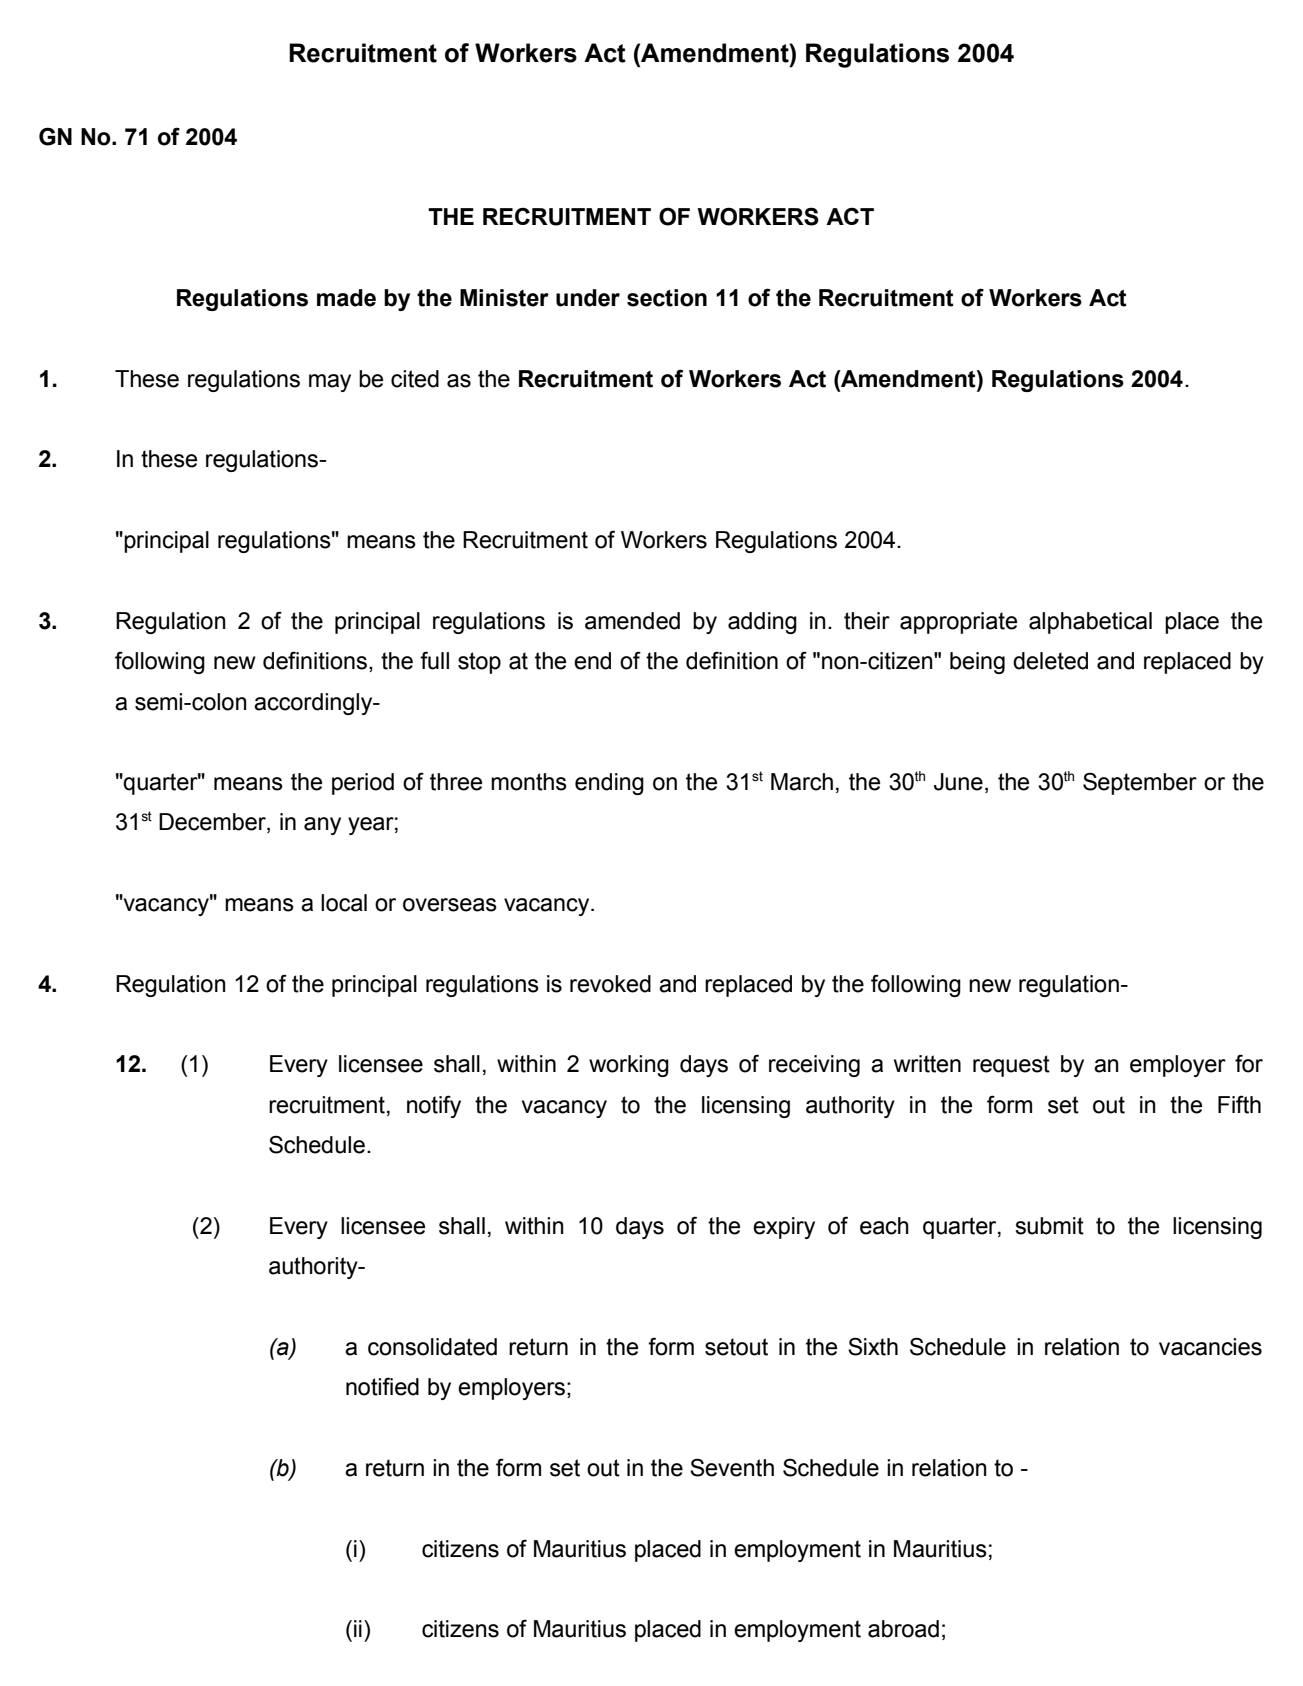 The image size is (1303, 1686). What do you see at coordinates (1050, 661) in the screenshot?
I see `deleted` at bounding box center [1050, 661].
